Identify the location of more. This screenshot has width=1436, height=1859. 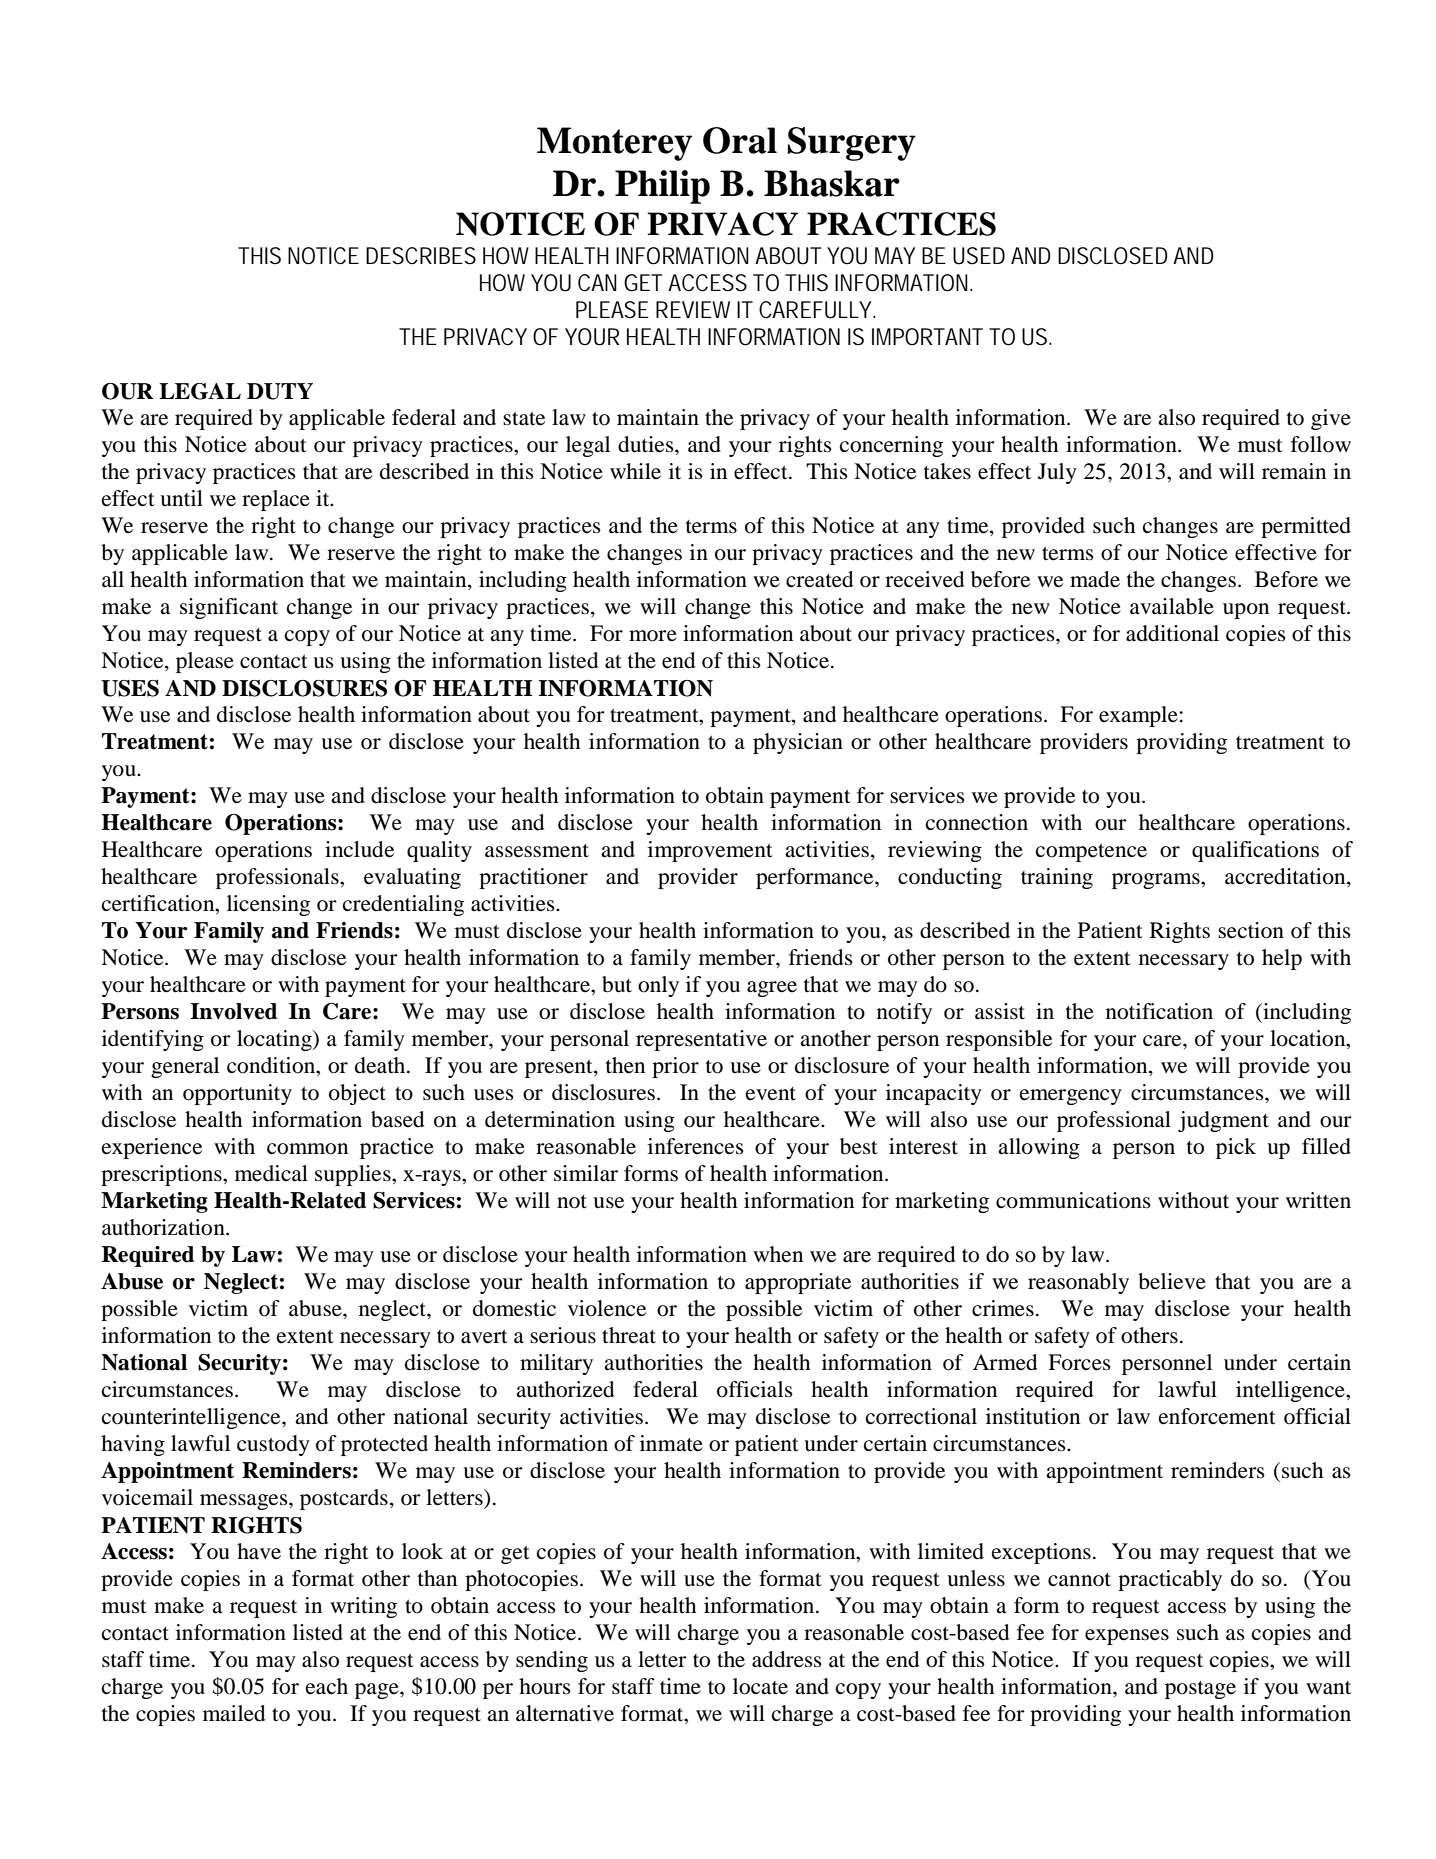
(653, 636).
